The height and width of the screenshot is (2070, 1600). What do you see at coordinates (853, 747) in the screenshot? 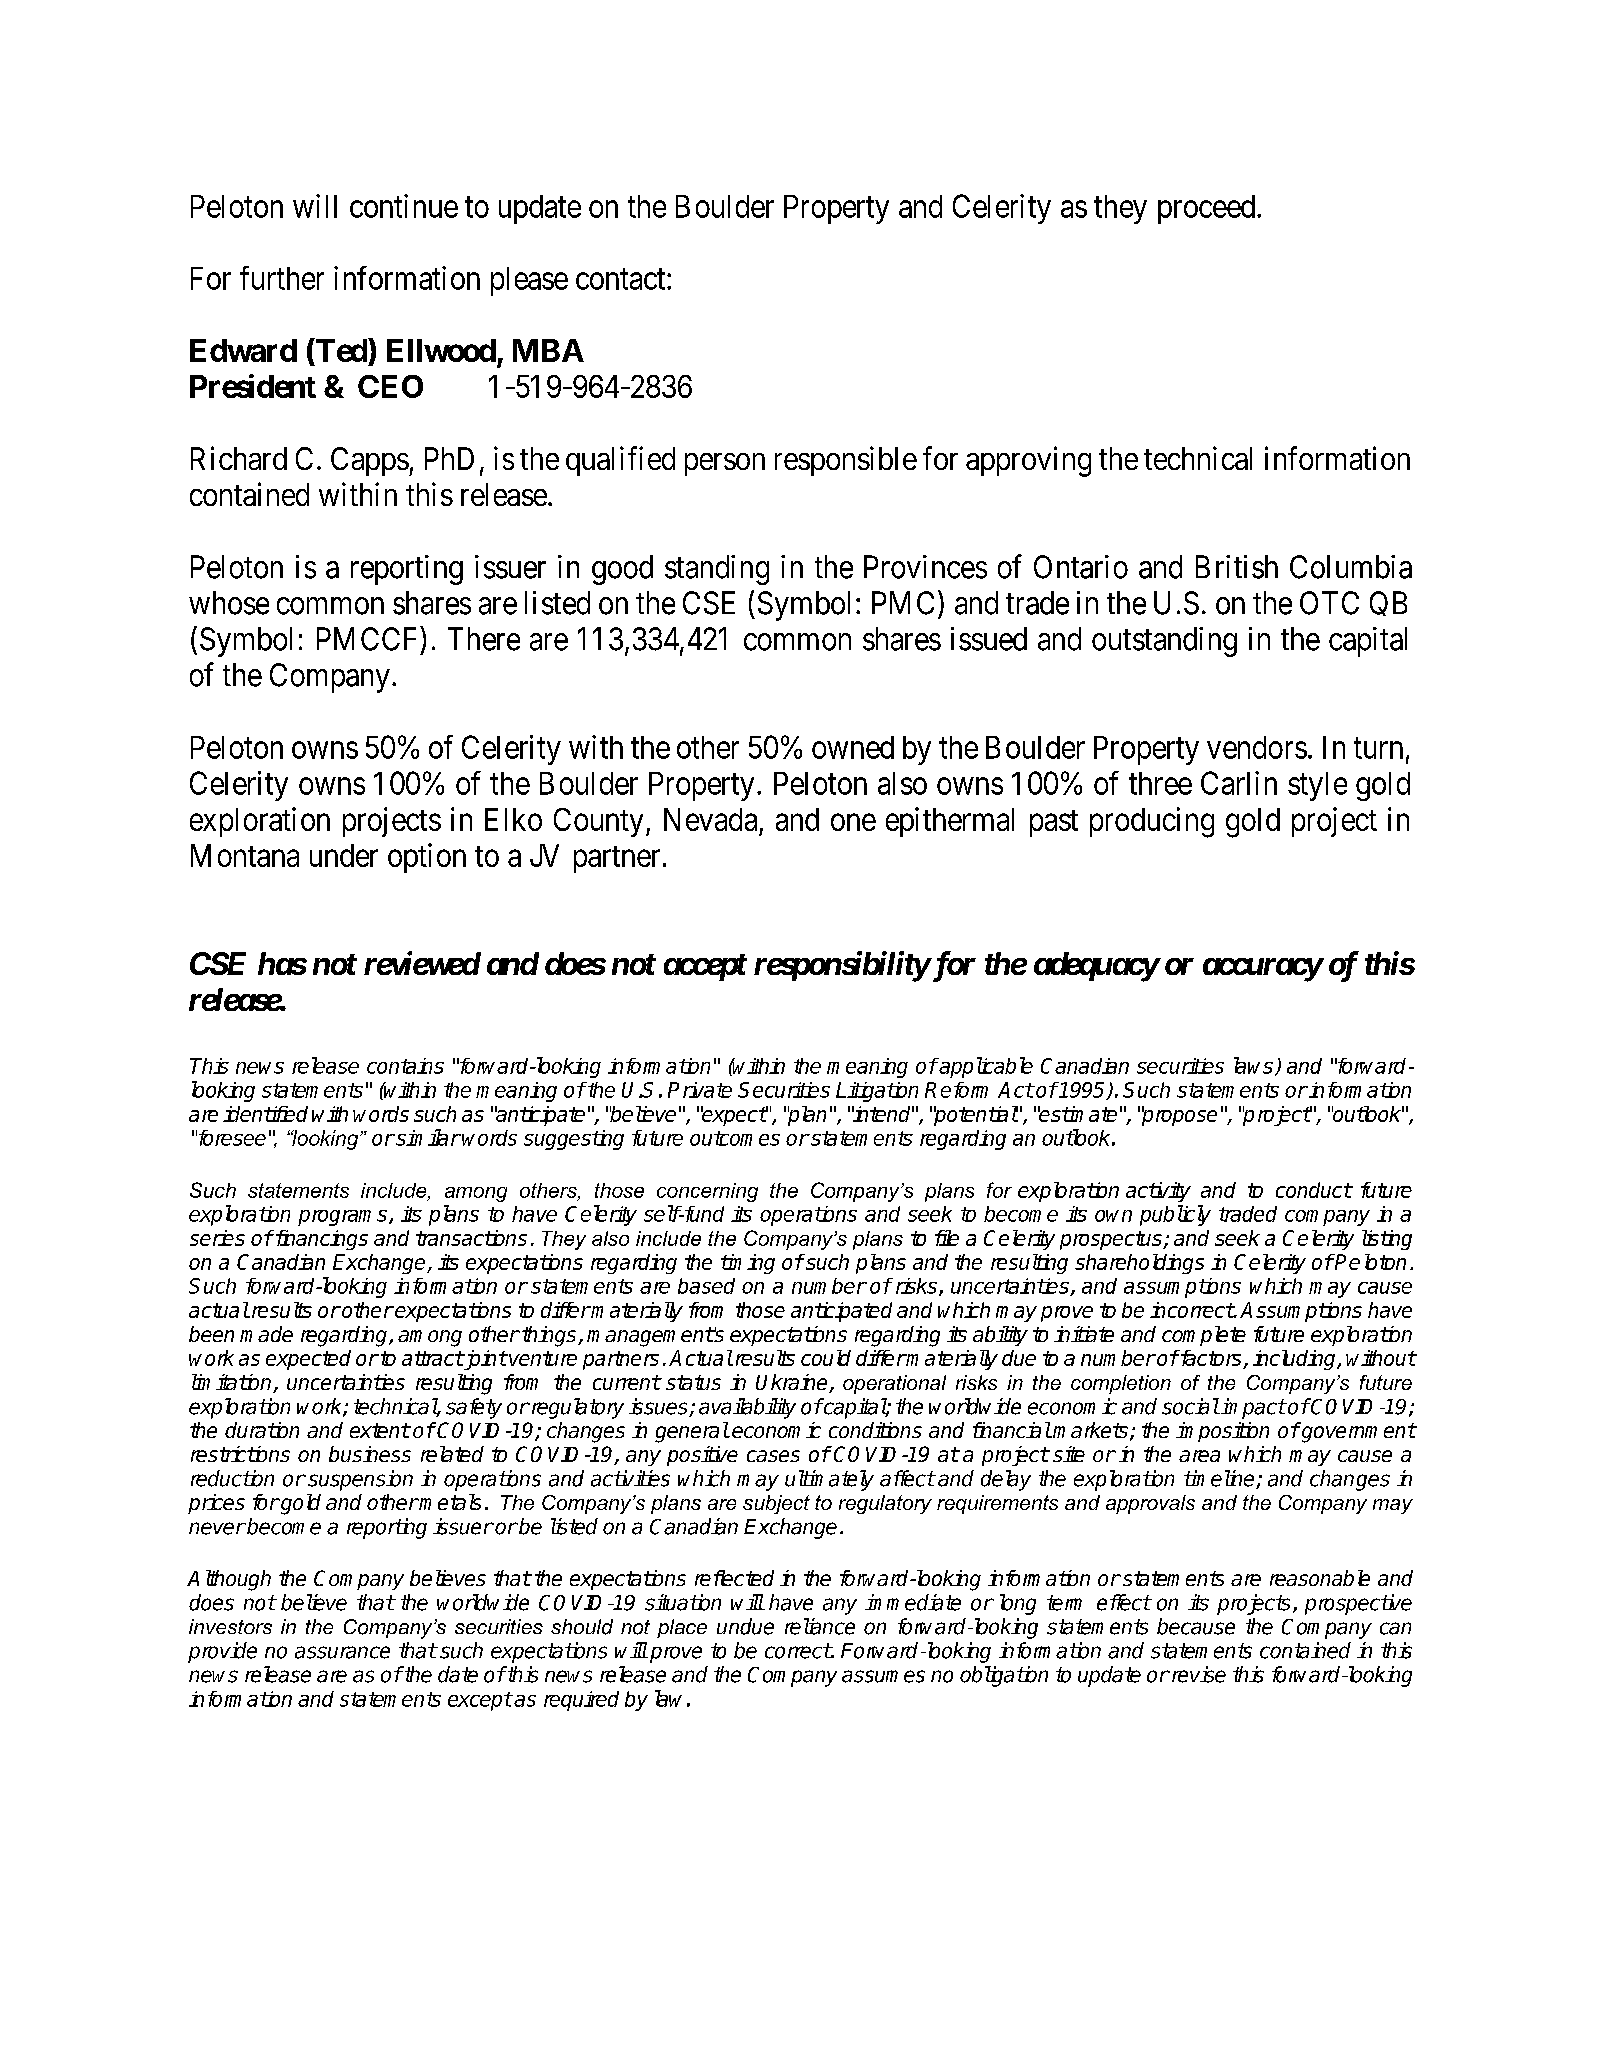
I see `owned` at bounding box center [853, 747].
